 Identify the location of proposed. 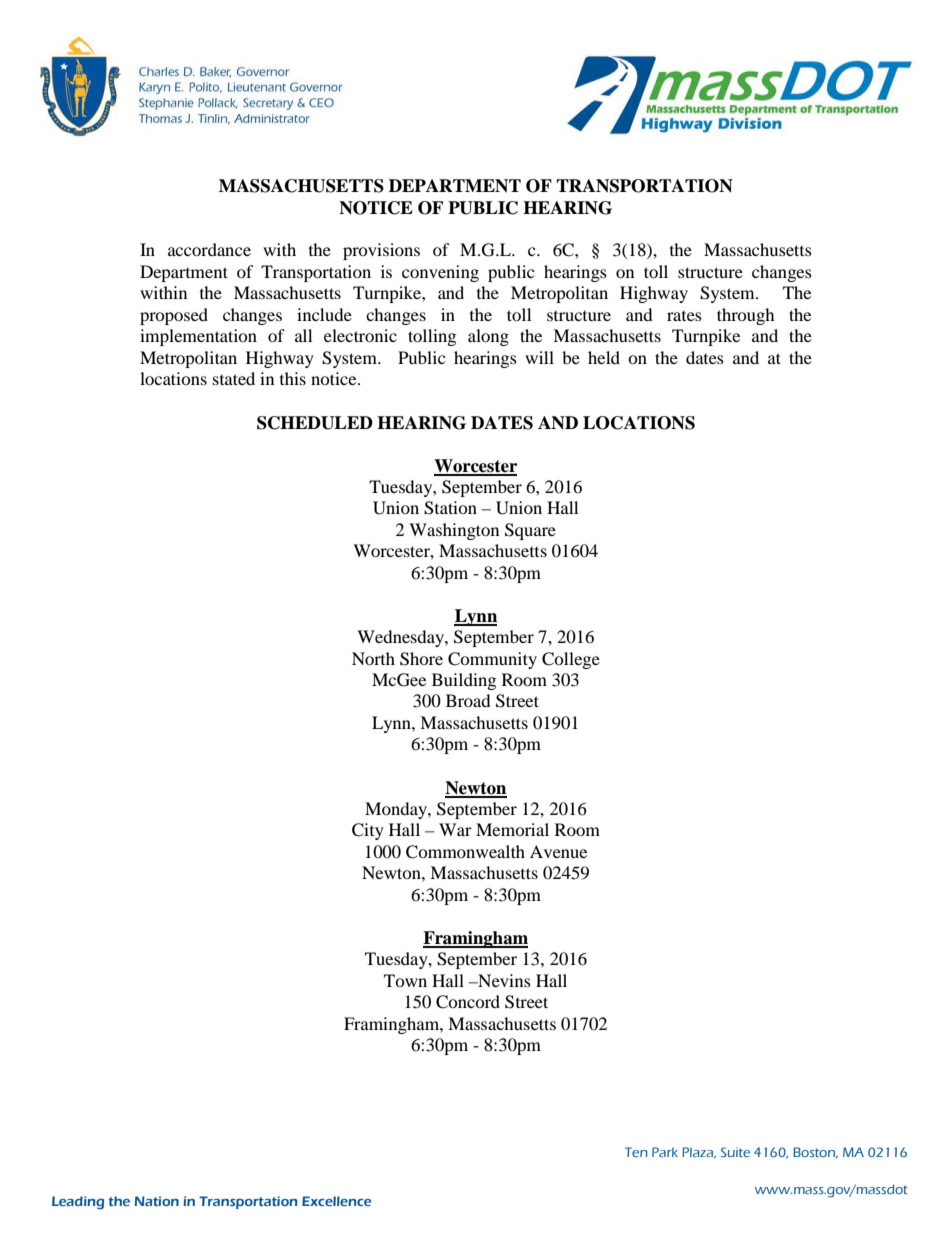
(174, 316).
